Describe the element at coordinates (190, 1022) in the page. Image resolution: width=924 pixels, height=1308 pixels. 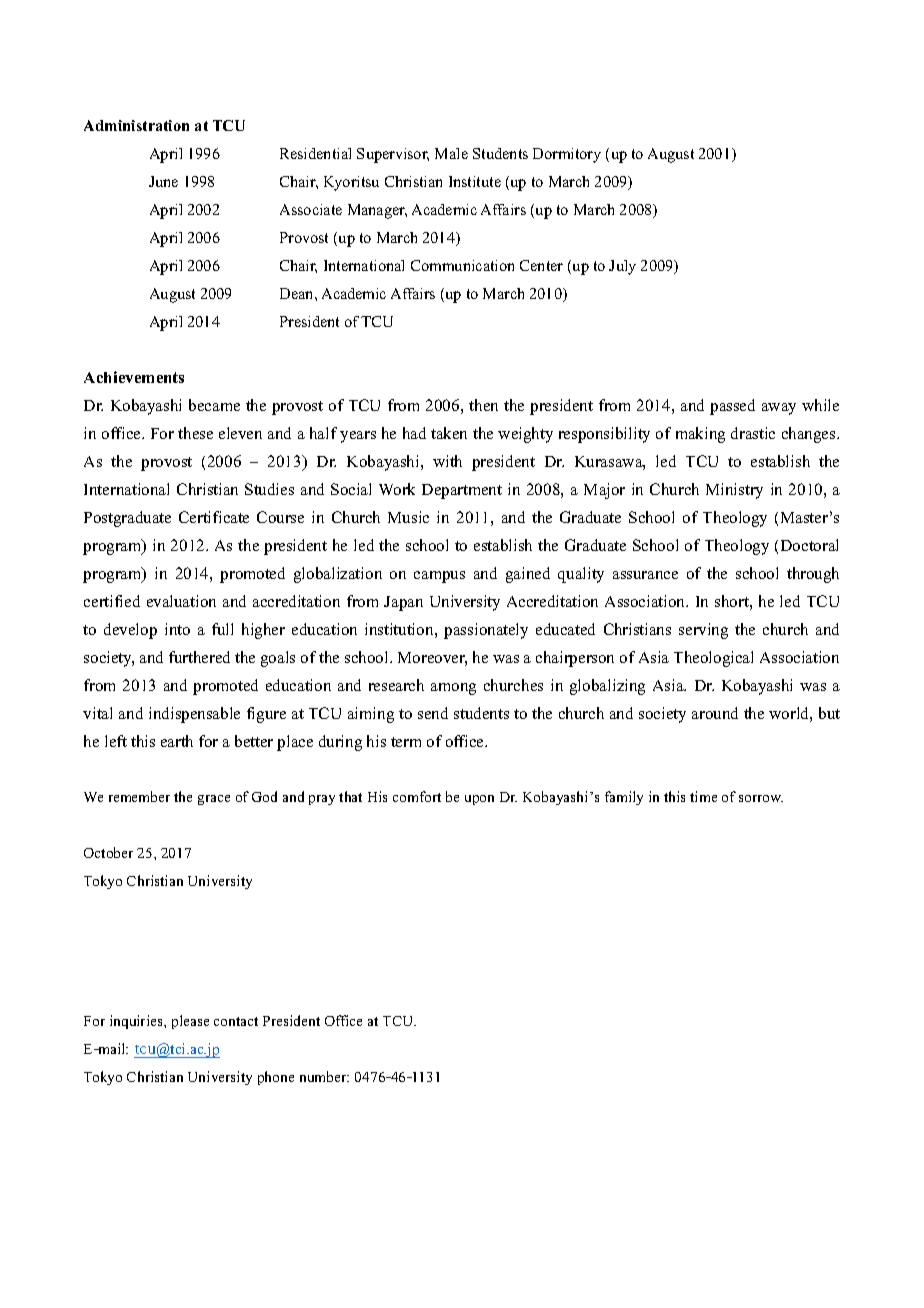
I see `please` at that location.
